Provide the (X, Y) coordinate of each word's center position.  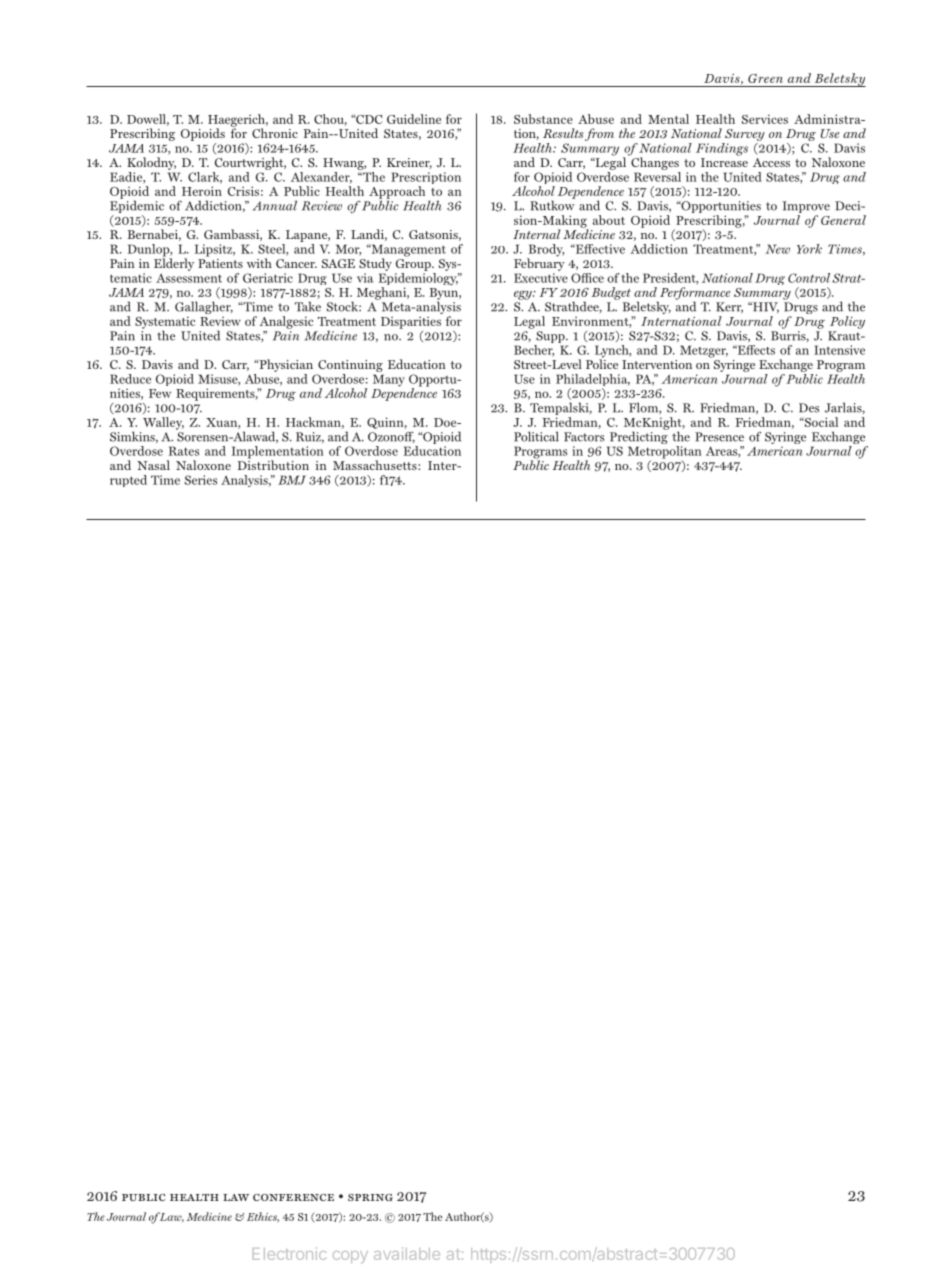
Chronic (275, 133)
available (407, 1253)
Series (201, 480)
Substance (543, 119)
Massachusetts (376, 465)
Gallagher (204, 309)
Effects (755, 350)
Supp (551, 337)
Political (536, 436)
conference (293, 1197)
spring (370, 1197)
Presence (719, 437)
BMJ (292, 480)
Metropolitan (665, 453)
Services (765, 119)
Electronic (289, 1253)
